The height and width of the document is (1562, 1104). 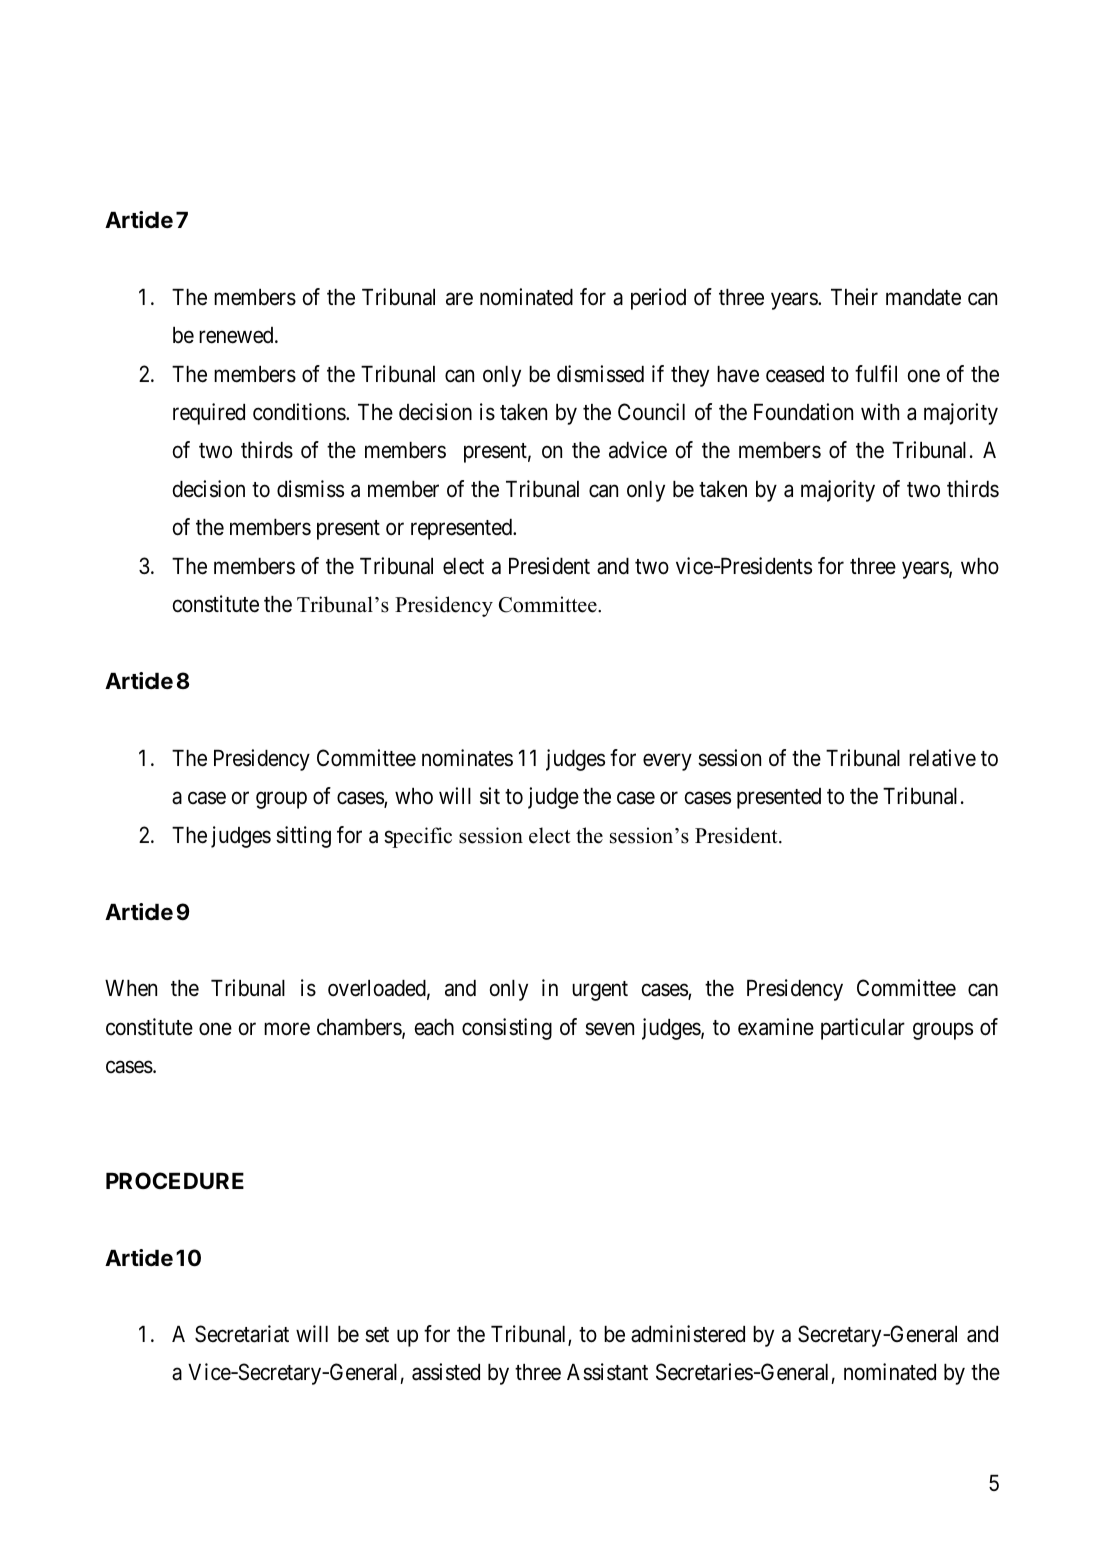 What do you see at coordinates (242, 1334) in the document?
I see `Secretariat` at bounding box center [242, 1334].
